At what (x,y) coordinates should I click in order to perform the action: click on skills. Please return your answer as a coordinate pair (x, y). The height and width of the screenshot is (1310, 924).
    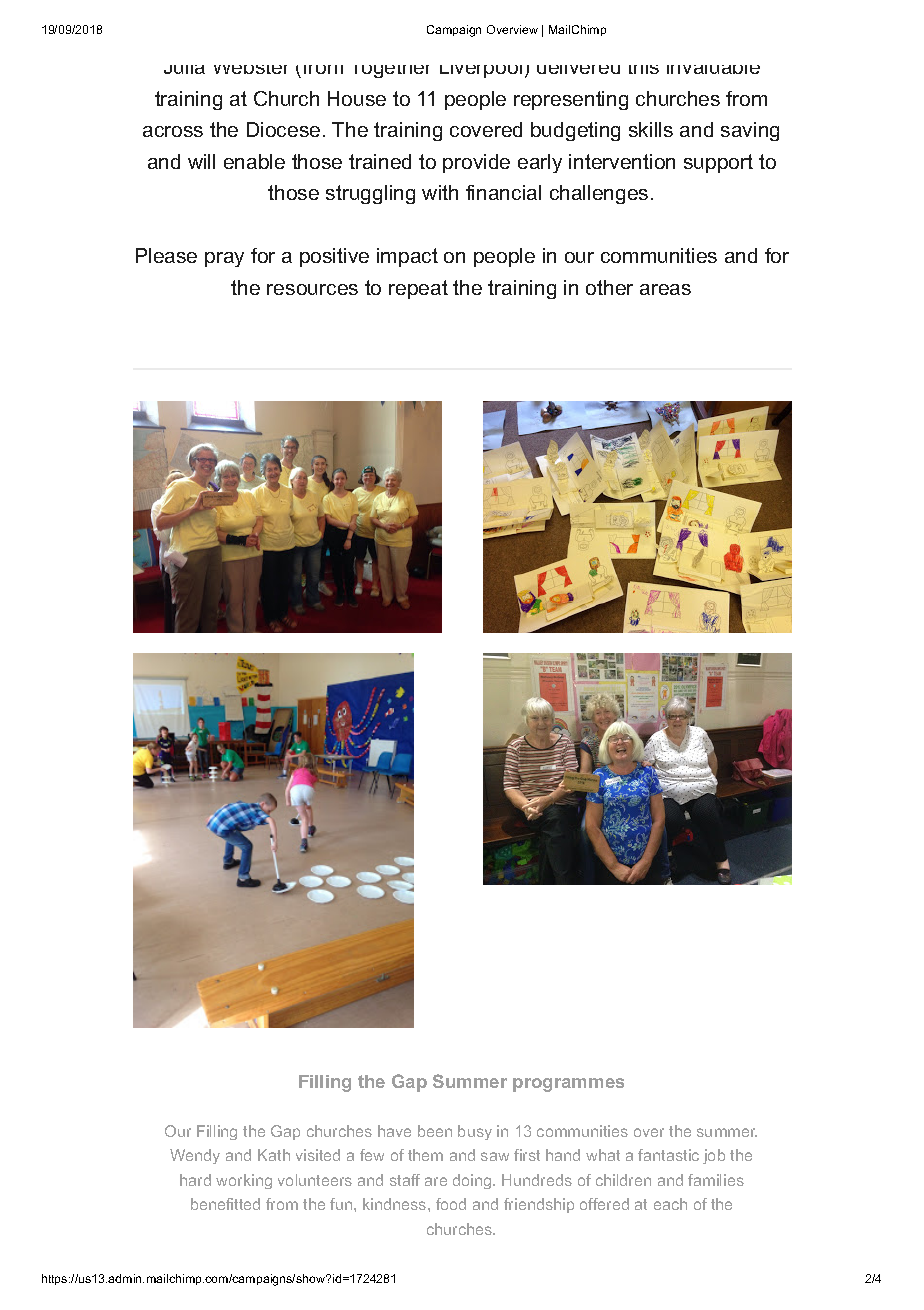
    Looking at the image, I should click on (651, 129).
